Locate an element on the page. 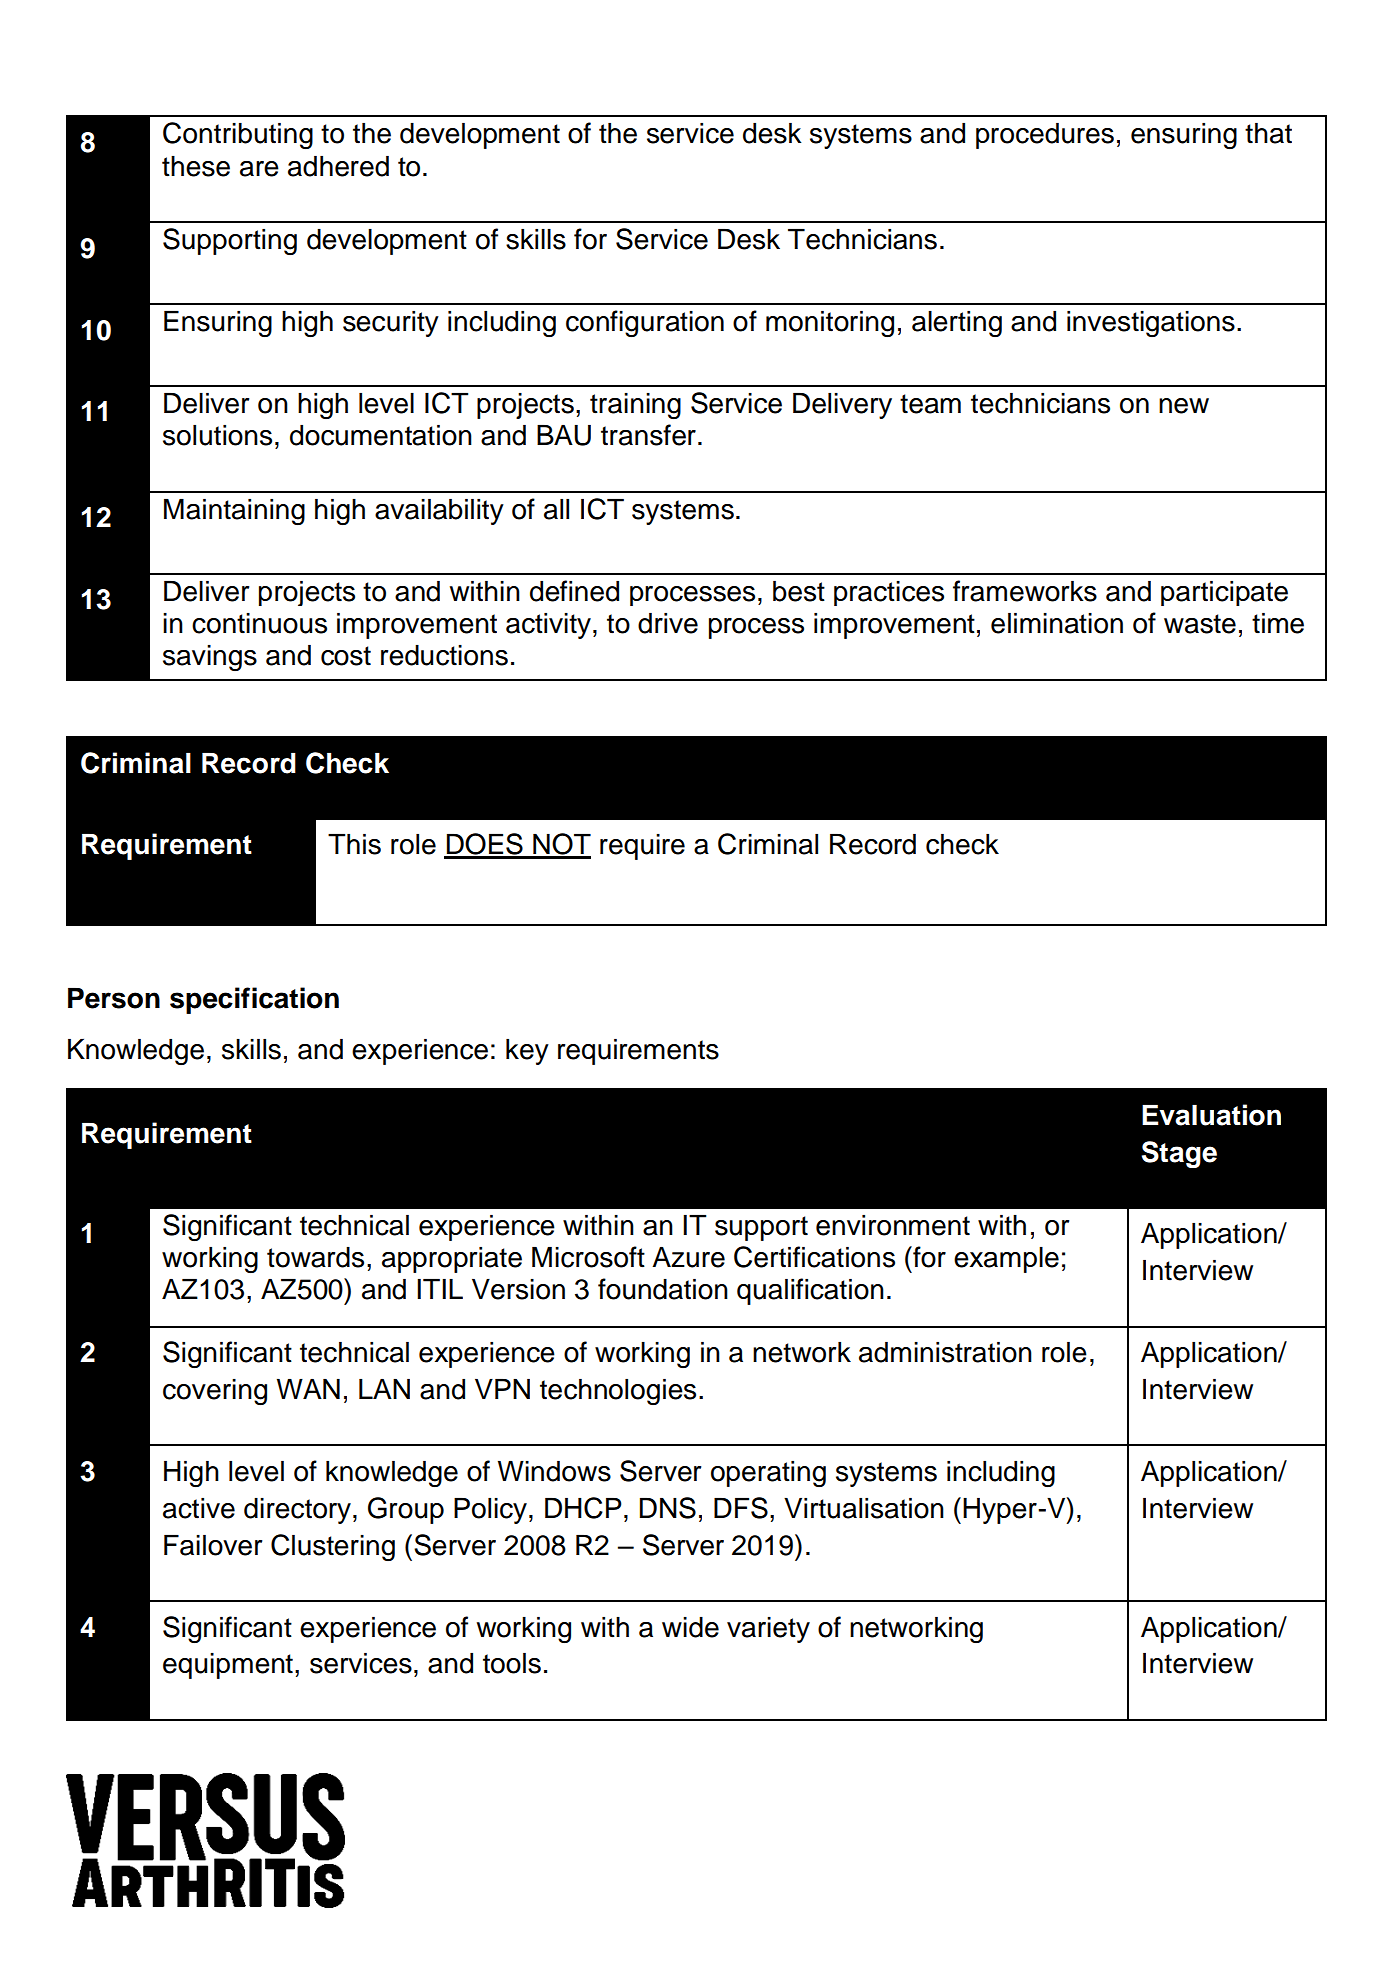  are is located at coordinates (259, 169).
